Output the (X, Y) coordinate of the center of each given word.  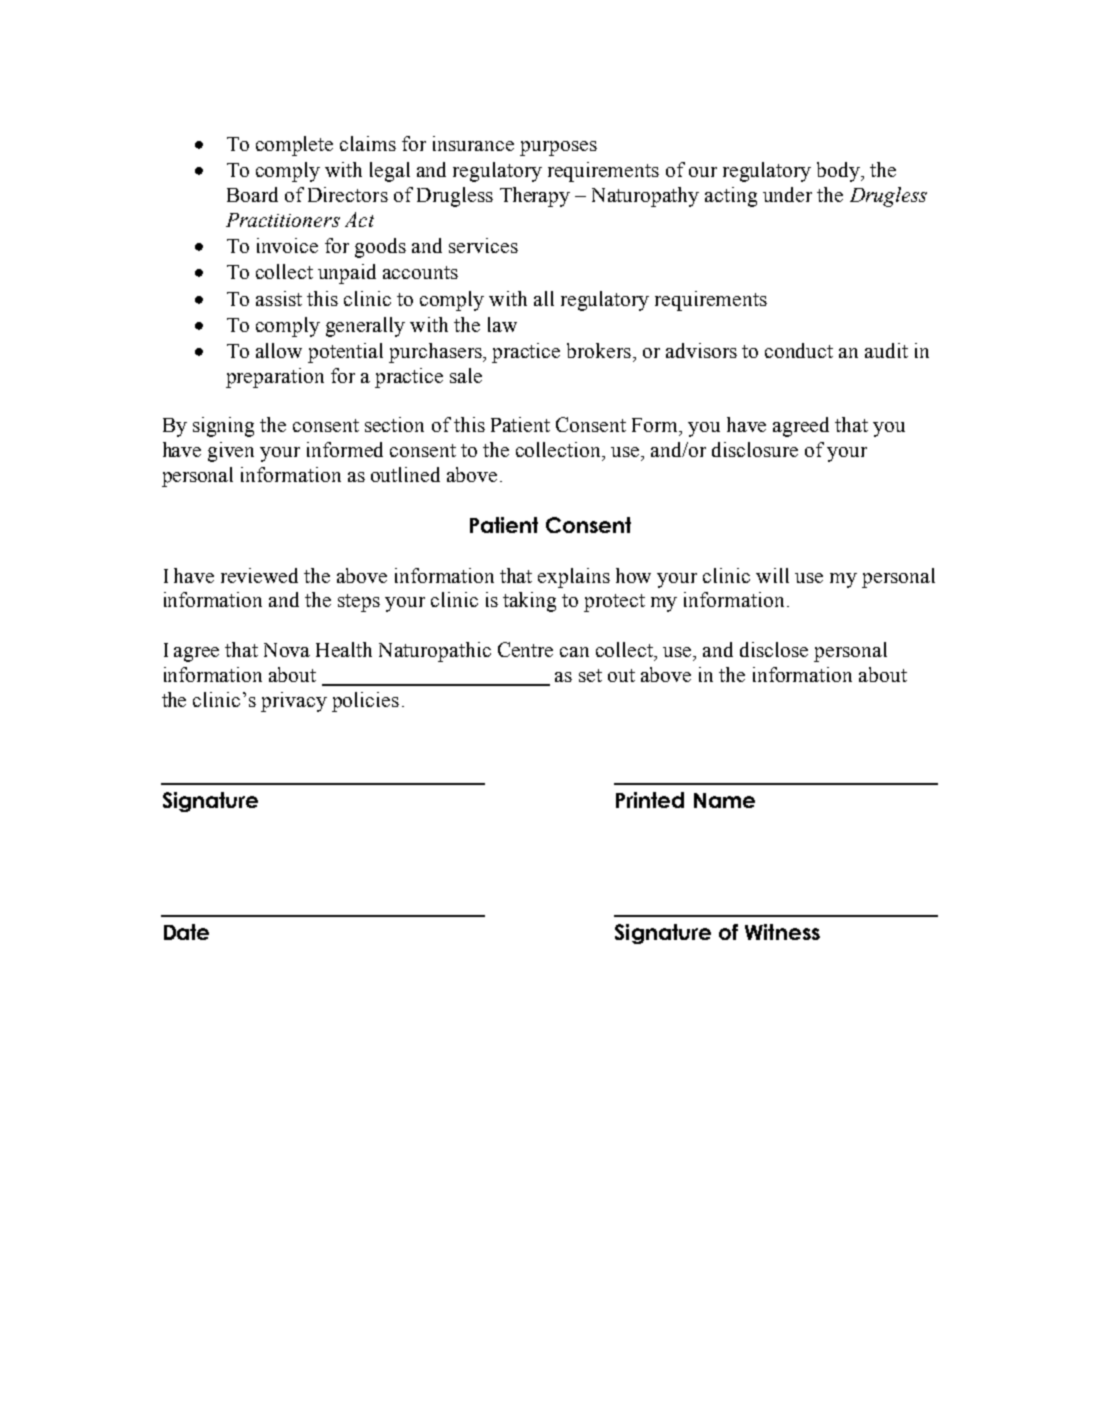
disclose (774, 649)
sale (466, 375)
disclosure (755, 449)
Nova (287, 650)
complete (294, 146)
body (839, 172)
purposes (558, 148)
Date (186, 932)
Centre (525, 649)
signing (223, 427)
